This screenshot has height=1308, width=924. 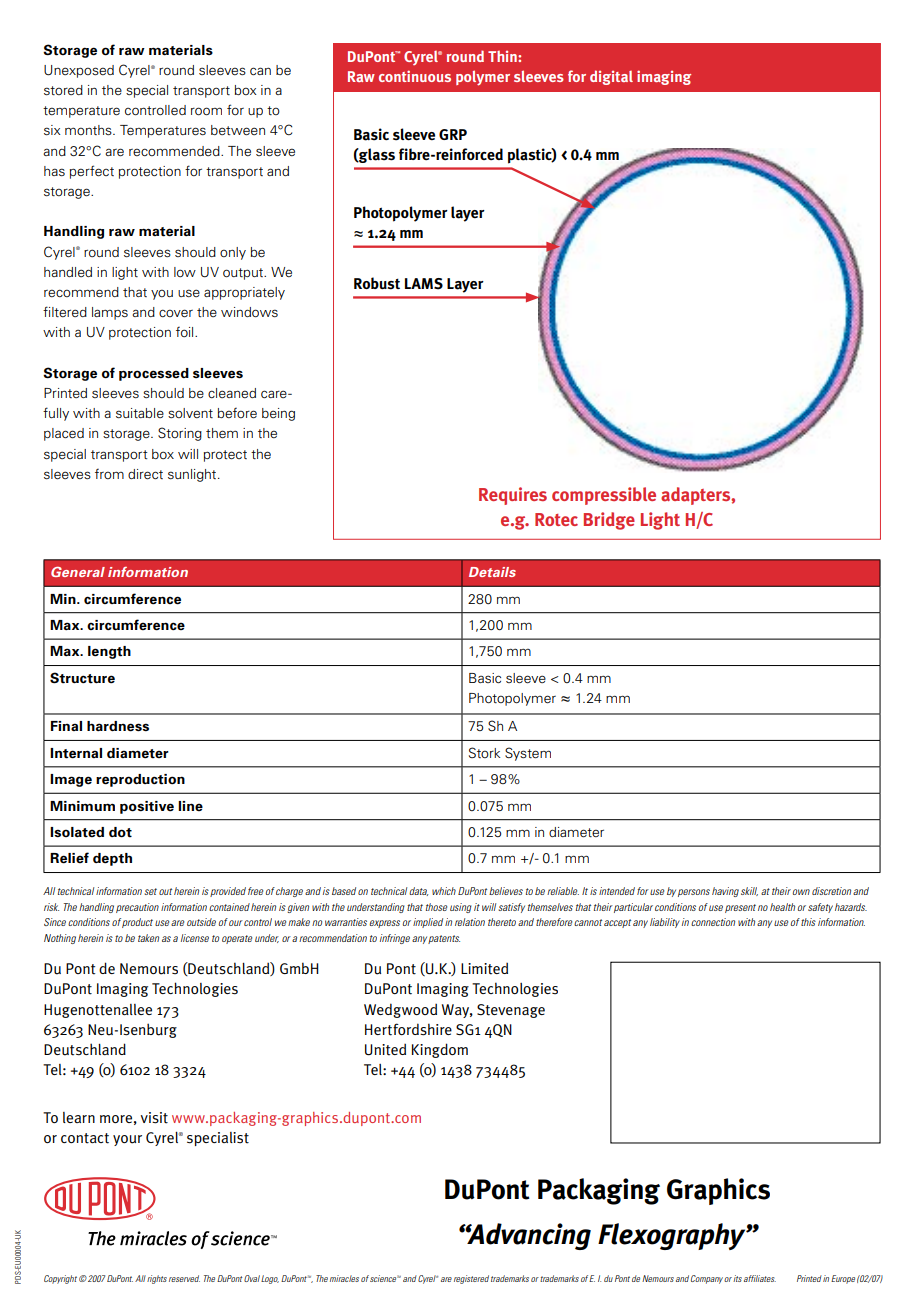 I want to click on room, so click(x=206, y=111).
